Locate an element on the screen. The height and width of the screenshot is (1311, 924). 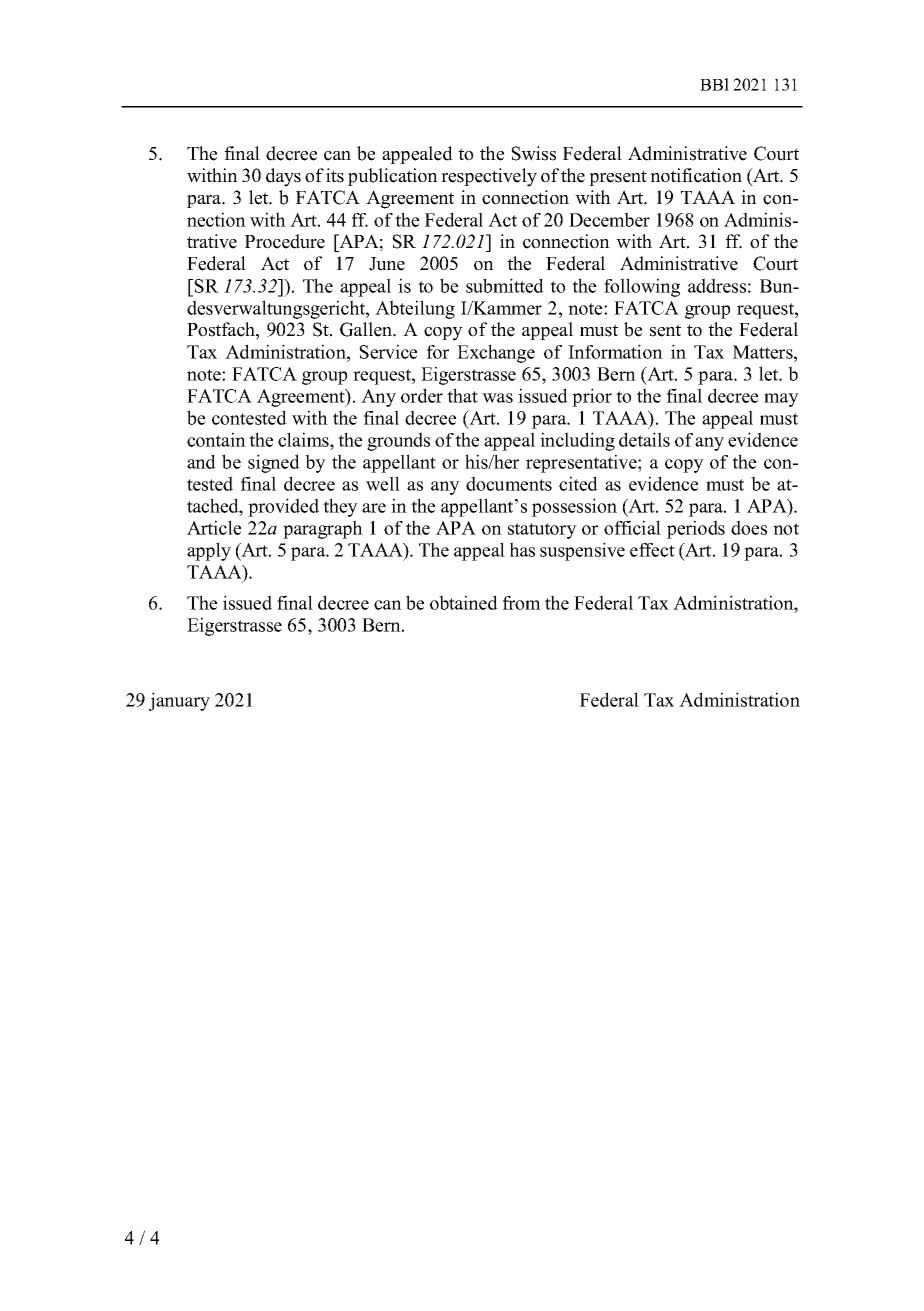
obtained is located at coordinates (464, 602).
